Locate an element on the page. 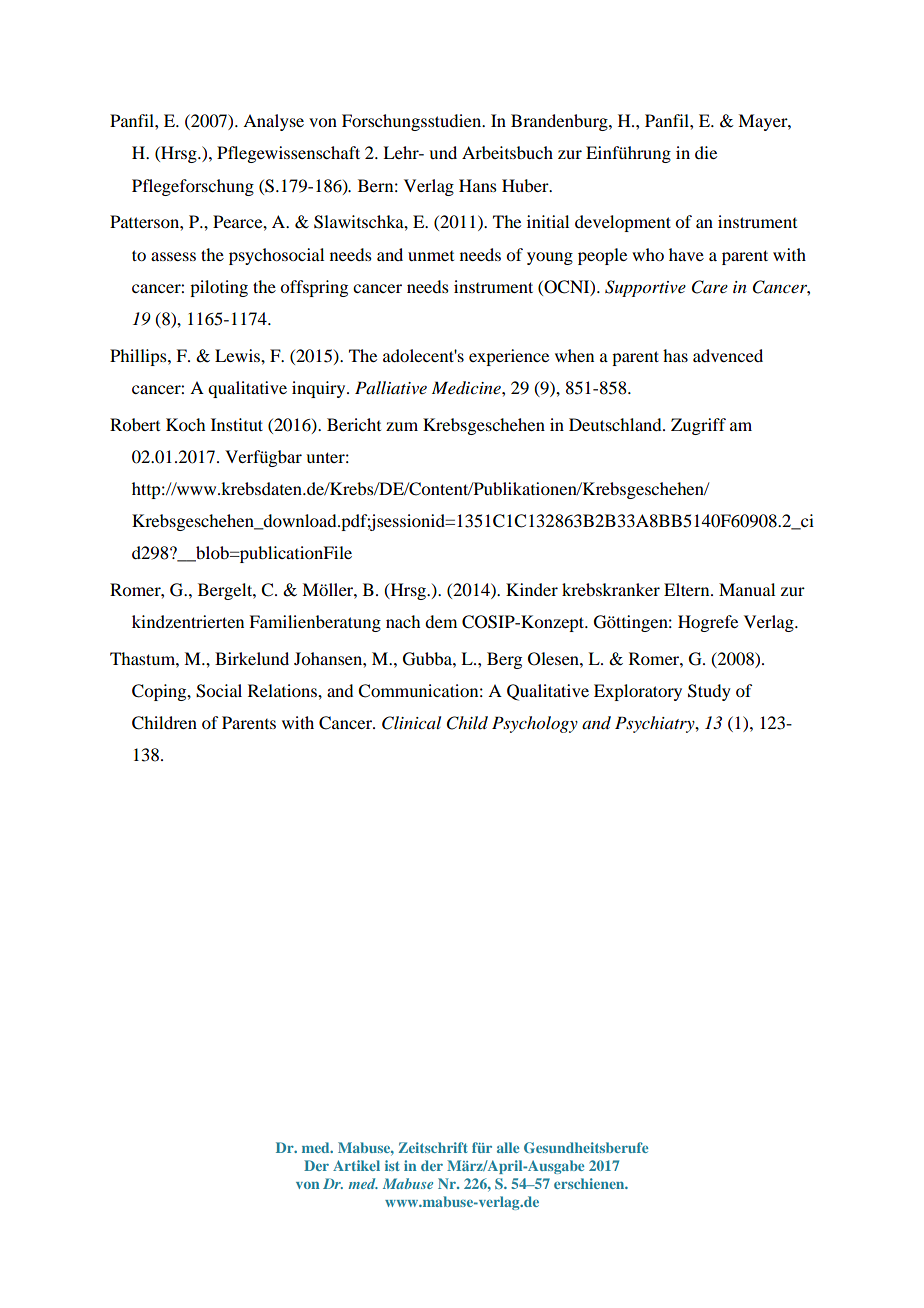 Image resolution: width=924 pixels, height=1308 pixels. dem is located at coordinates (441, 621).
